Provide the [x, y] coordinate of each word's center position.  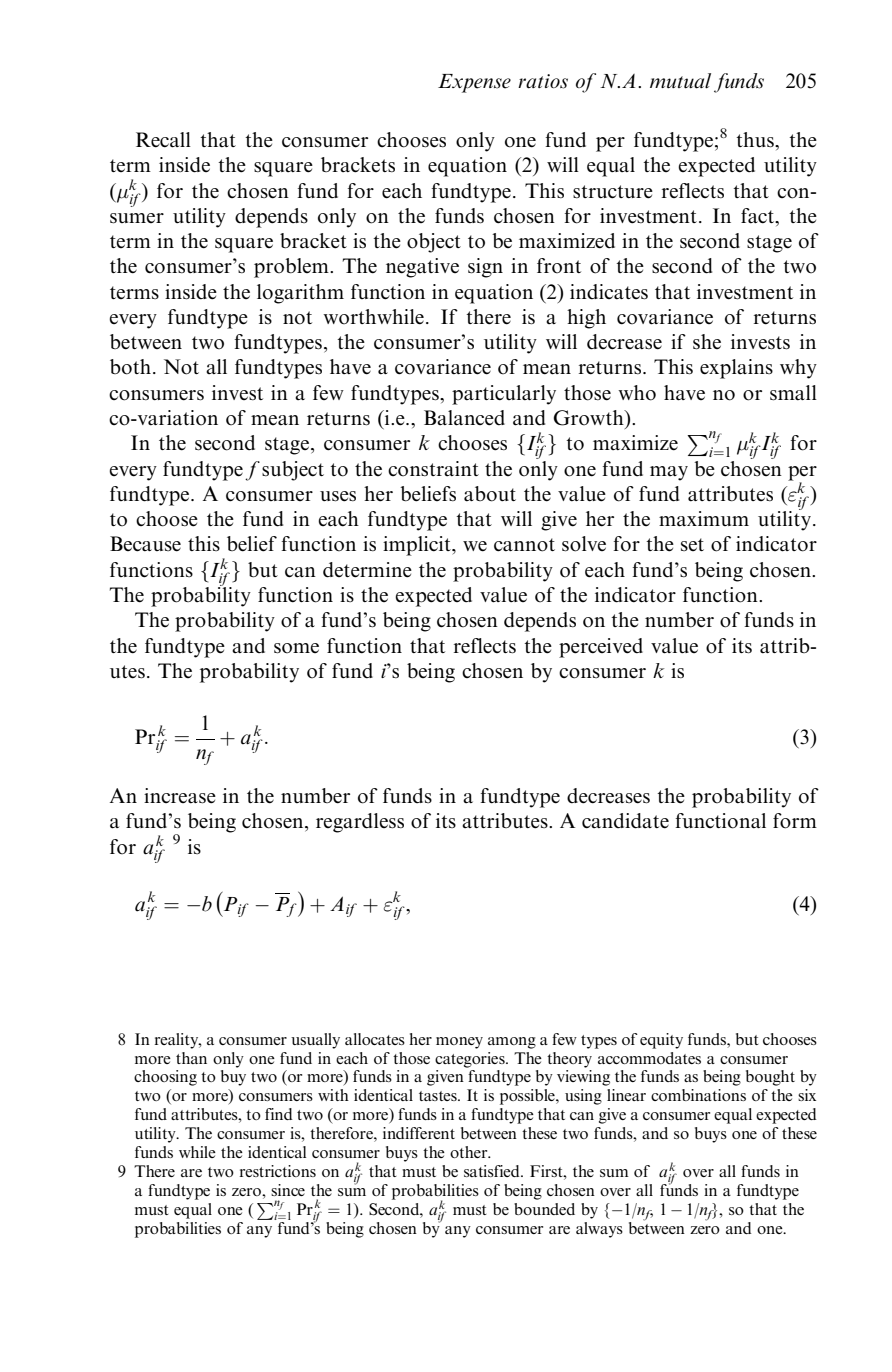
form [795, 821]
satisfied [493, 1171]
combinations [698, 1095]
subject [293, 471]
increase [180, 796]
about [490, 494]
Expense [474, 83]
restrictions [277, 1171]
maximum [704, 519]
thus [756, 140]
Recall [163, 140]
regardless [360, 823]
